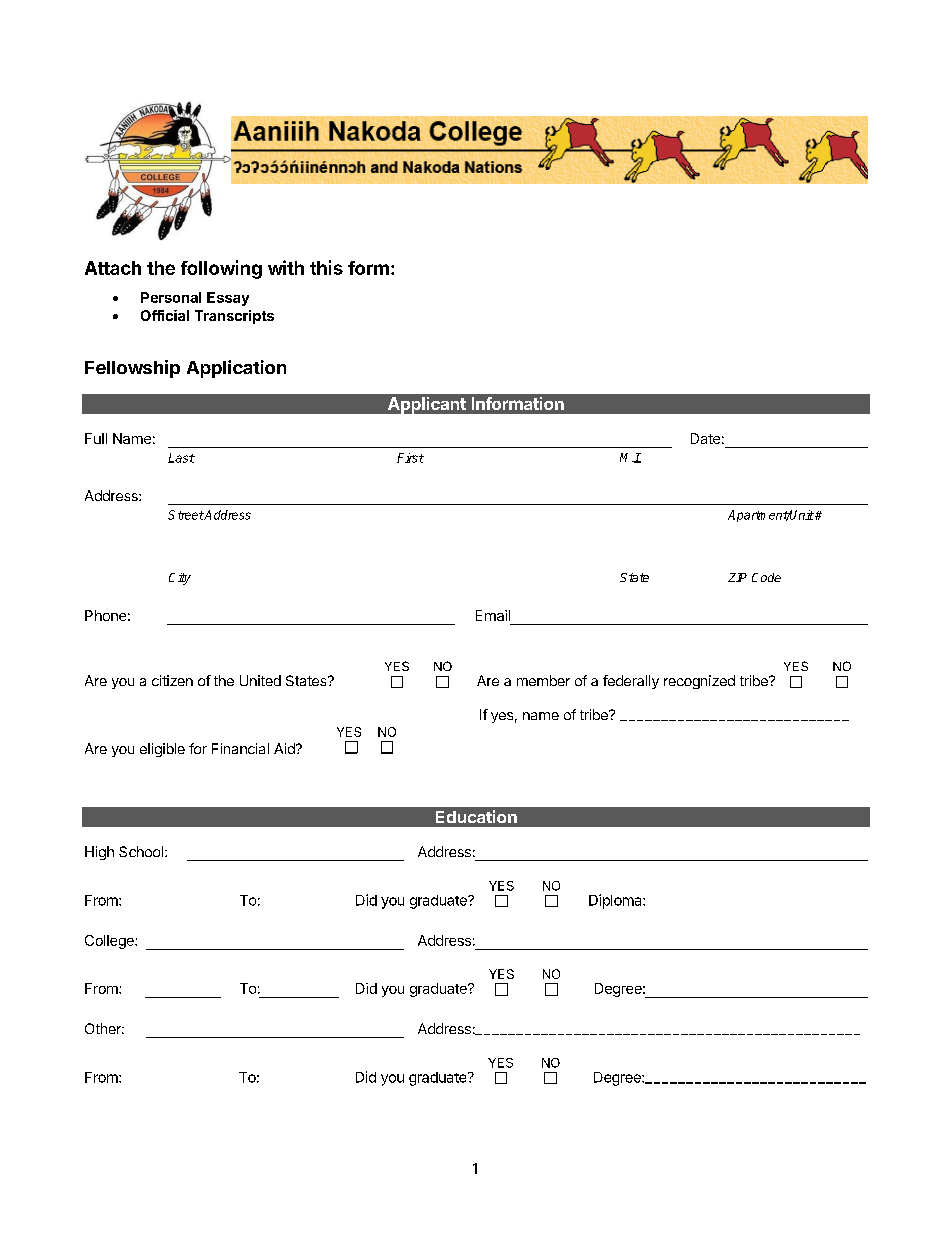  I want to click on ZIP, so click(737, 577).
